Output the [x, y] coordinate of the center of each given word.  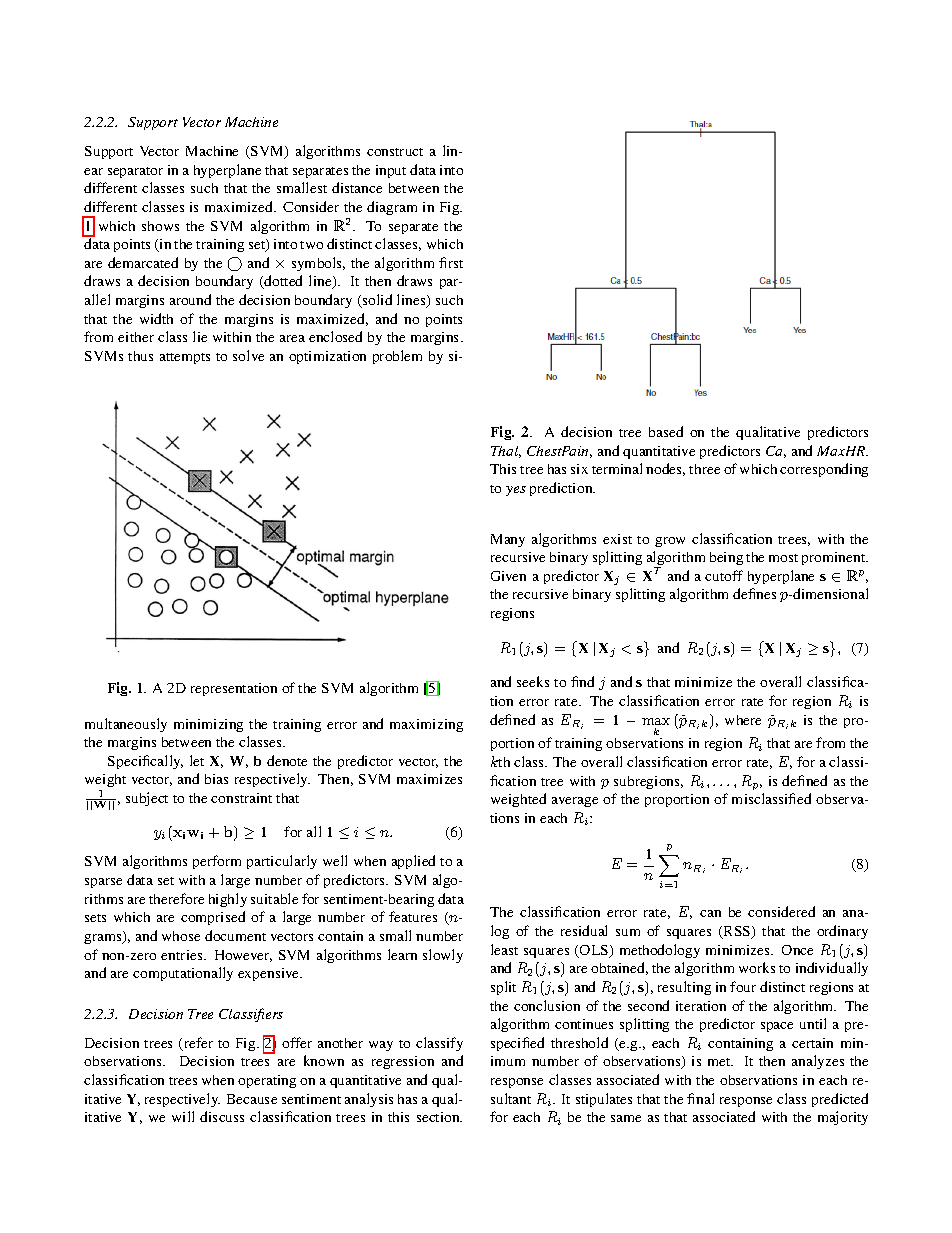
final [700, 1098]
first [451, 262]
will [183, 1116]
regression [403, 1062]
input [391, 171]
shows [160, 226]
